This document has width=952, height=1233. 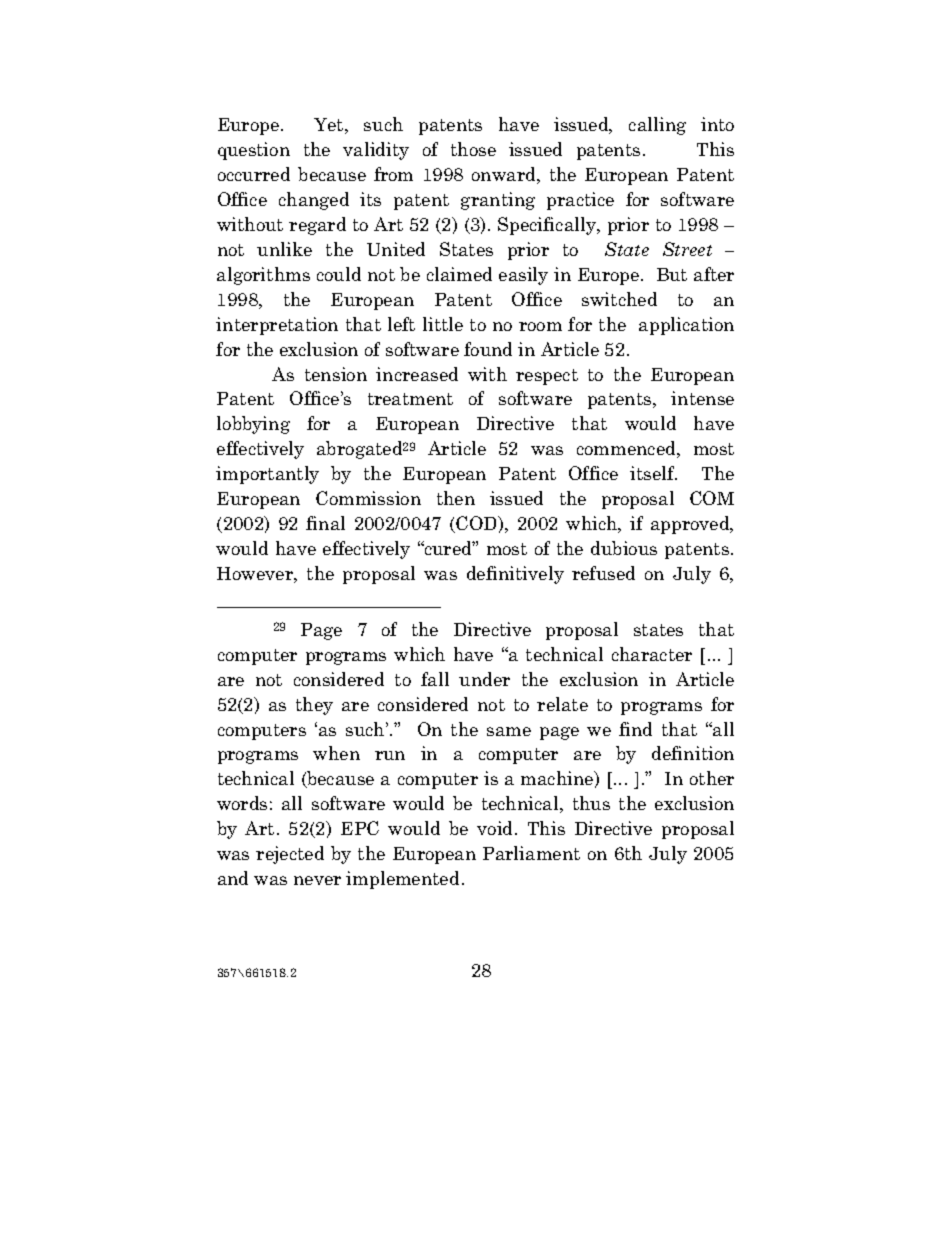 What do you see at coordinates (591, 803) in the document?
I see `thus` at bounding box center [591, 803].
